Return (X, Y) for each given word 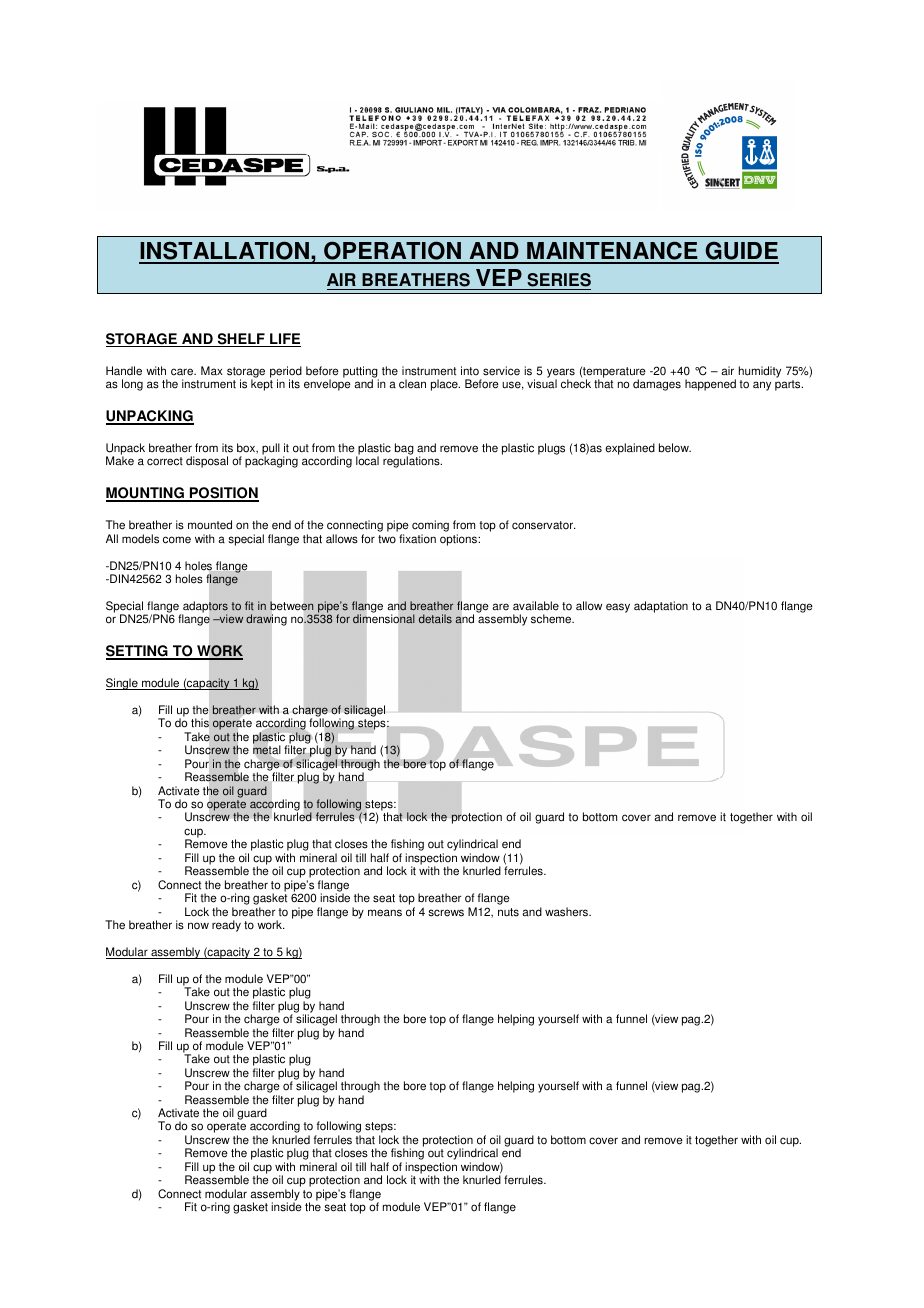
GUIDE (741, 252)
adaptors (205, 608)
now (198, 926)
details (435, 619)
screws (446, 913)
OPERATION (392, 252)
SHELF (241, 340)
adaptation (661, 607)
